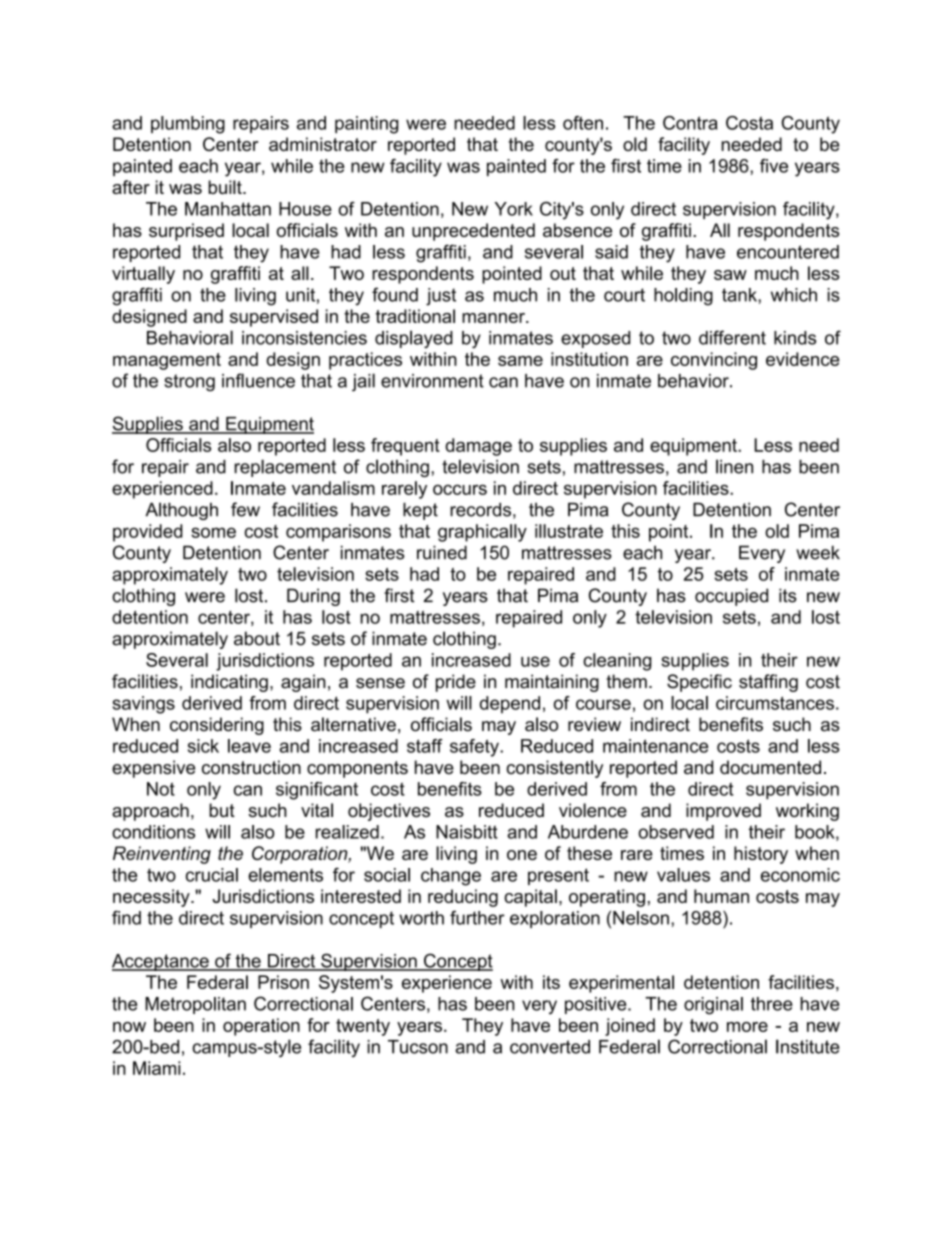 This screenshot has height=1233, width=952. Describe the element at coordinates (731, 597) in the screenshot. I see `occupied` at that location.
